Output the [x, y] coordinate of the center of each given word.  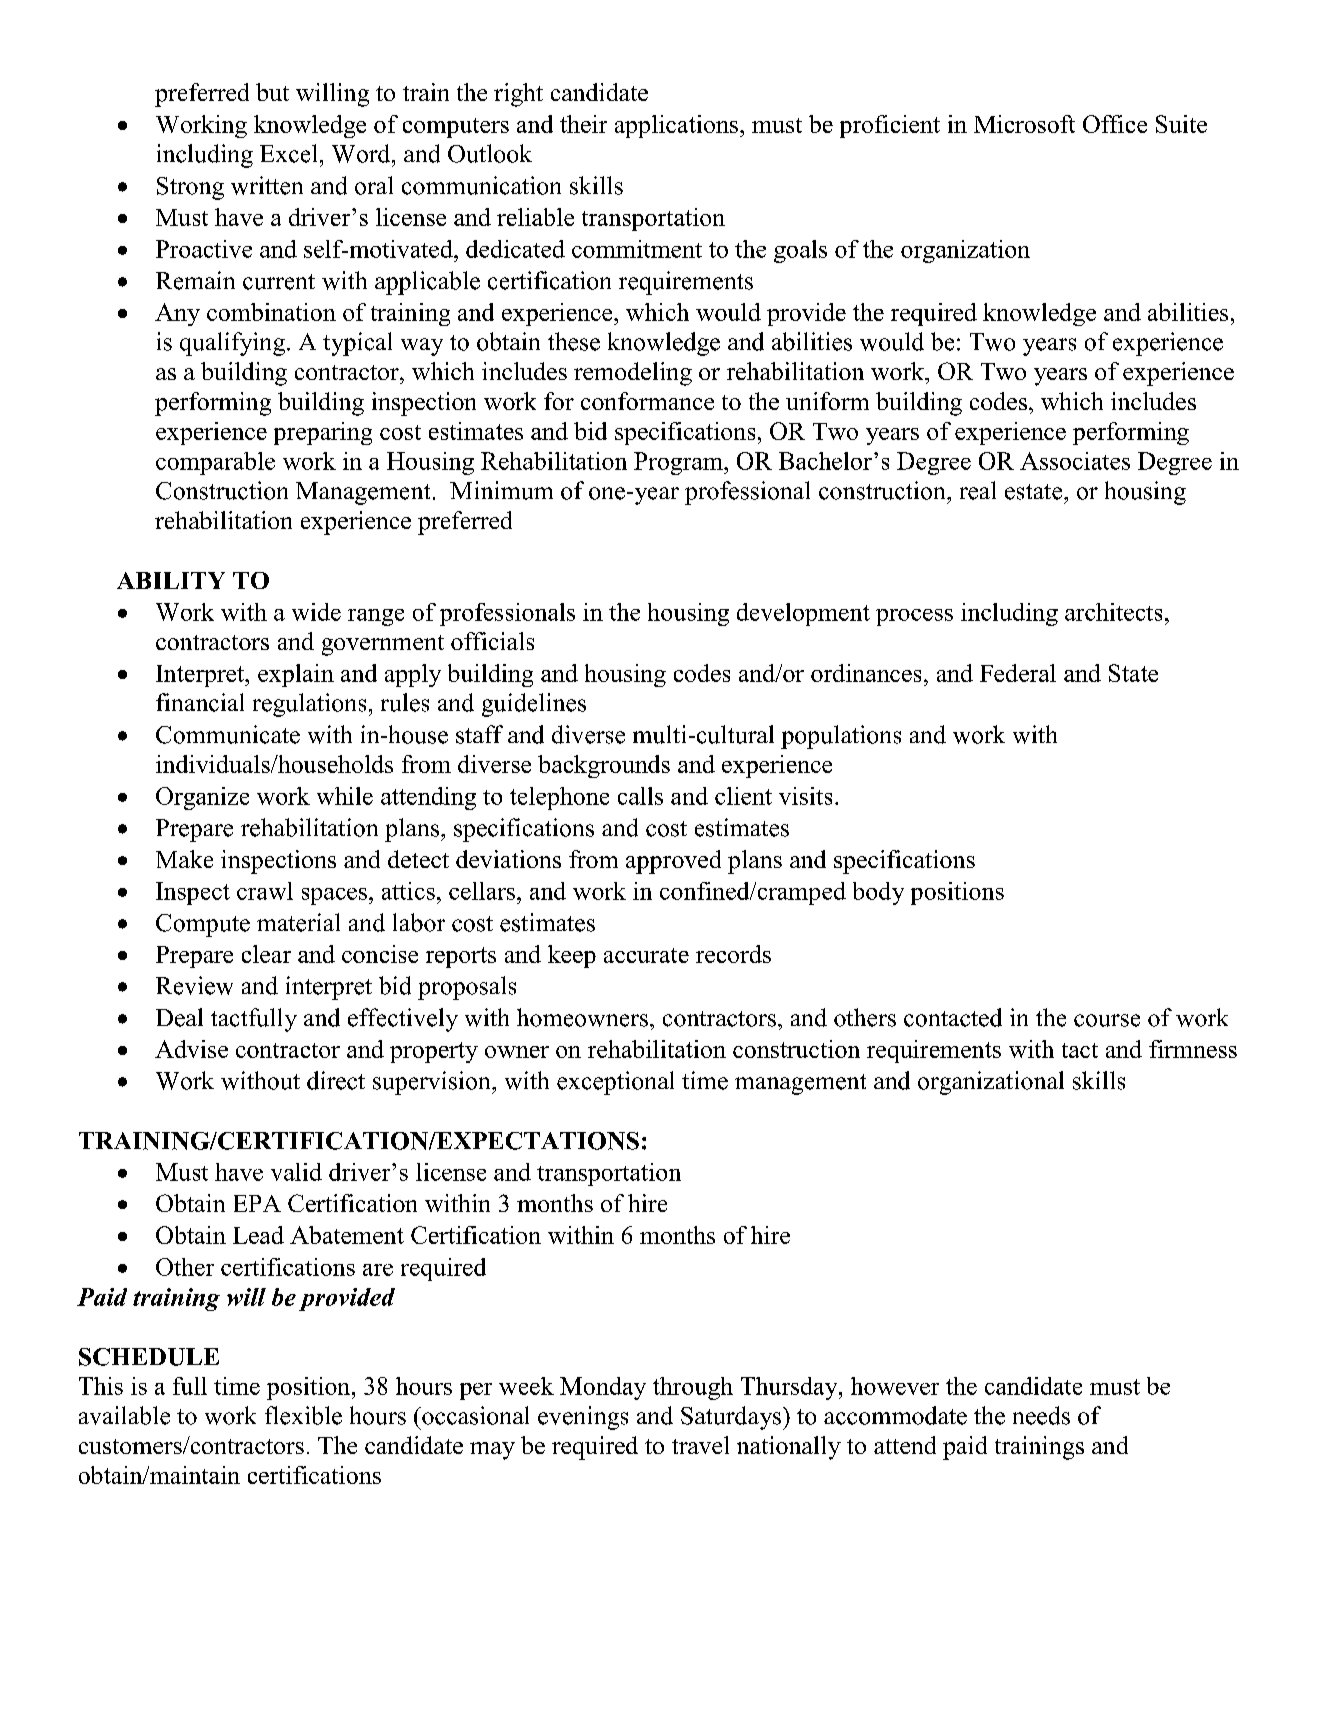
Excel [288, 153]
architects [1113, 612]
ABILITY [171, 580]
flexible [303, 1415]
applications [676, 126]
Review [194, 985]
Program [679, 463]
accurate [646, 955]
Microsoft [1024, 124]
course [1107, 1020]
